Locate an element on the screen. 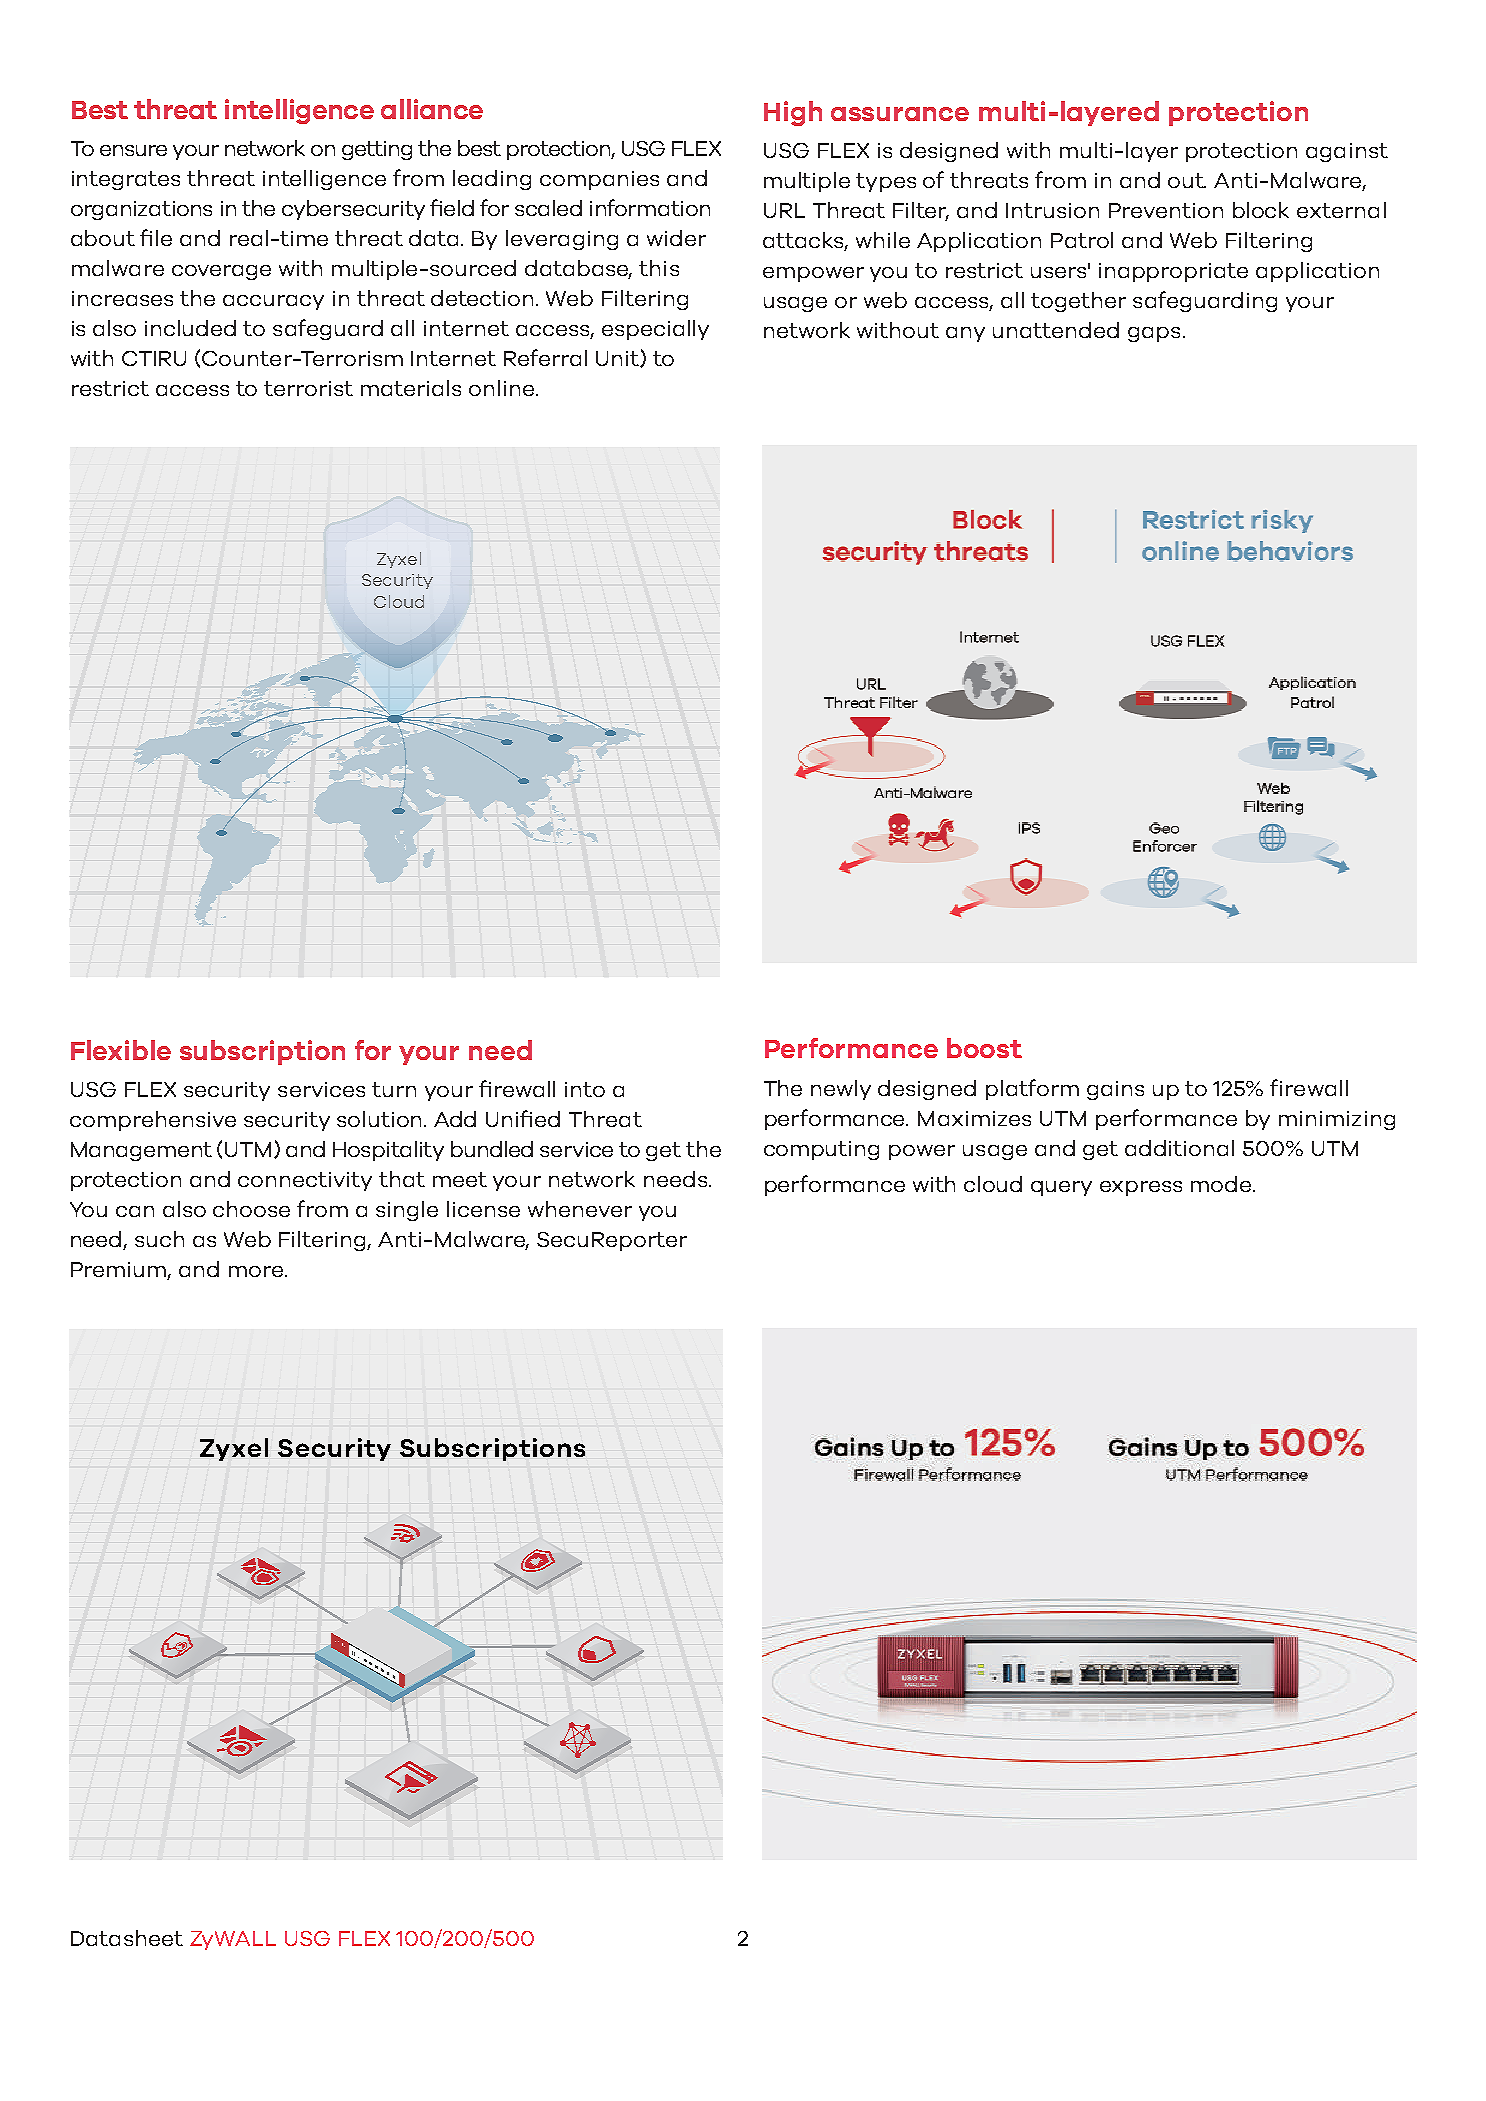 The image size is (1486, 2101). High is located at coordinates (793, 113).
